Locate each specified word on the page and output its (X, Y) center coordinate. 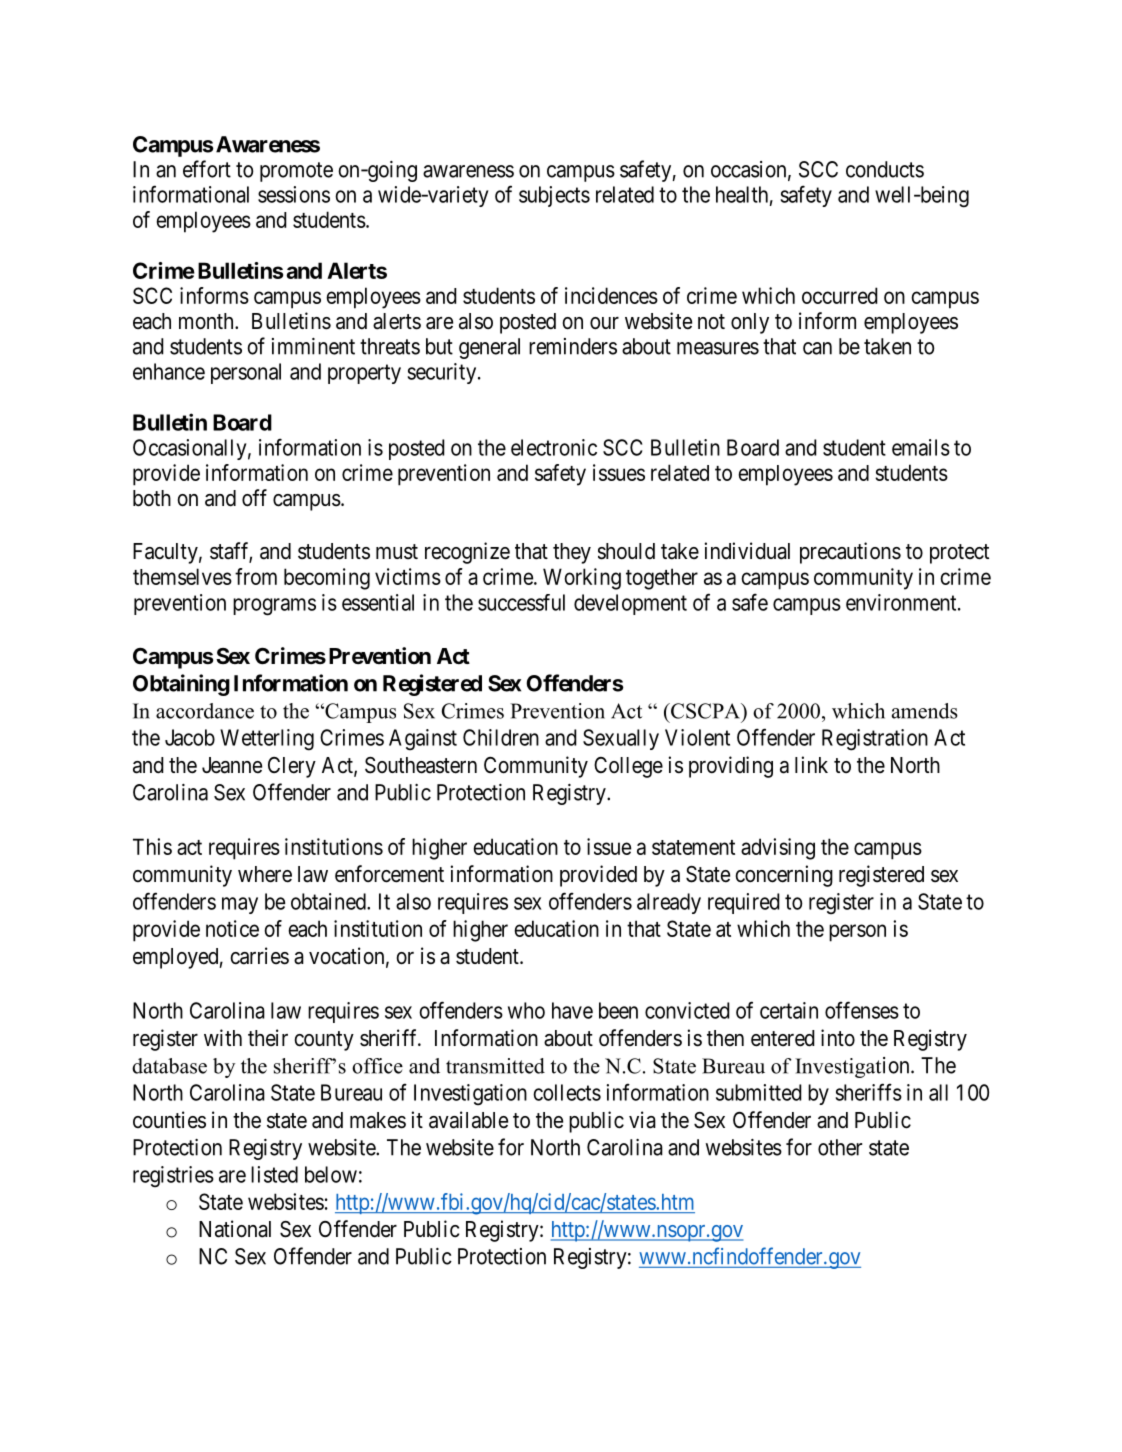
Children (501, 737)
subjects (554, 196)
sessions (294, 194)
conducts (885, 169)
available (468, 1120)
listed (274, 1174)
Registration (875, 740)
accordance (205, 711)
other (840, 1147)
